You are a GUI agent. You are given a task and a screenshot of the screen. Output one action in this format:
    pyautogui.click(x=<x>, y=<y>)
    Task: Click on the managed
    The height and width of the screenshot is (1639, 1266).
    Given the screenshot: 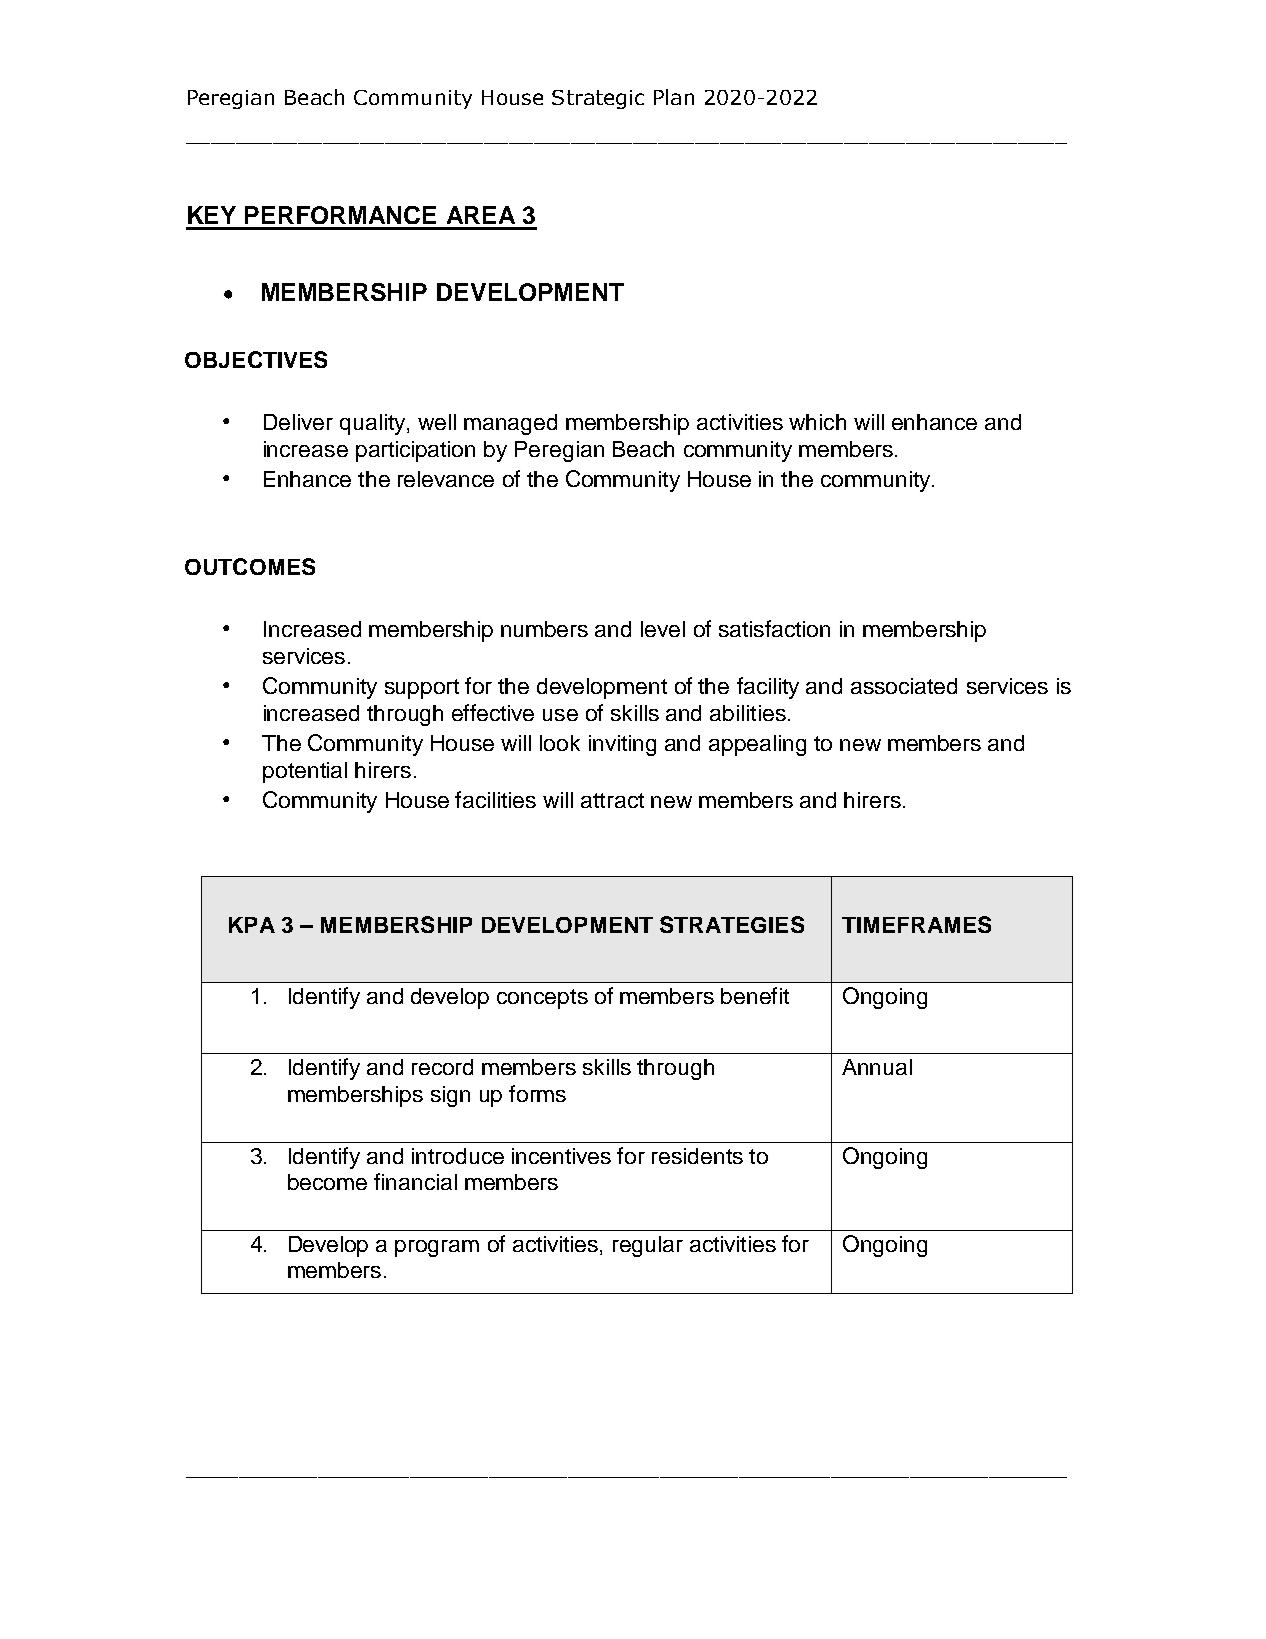 What is the action you would take?
    pyautogui.click(x=510, y=424)
